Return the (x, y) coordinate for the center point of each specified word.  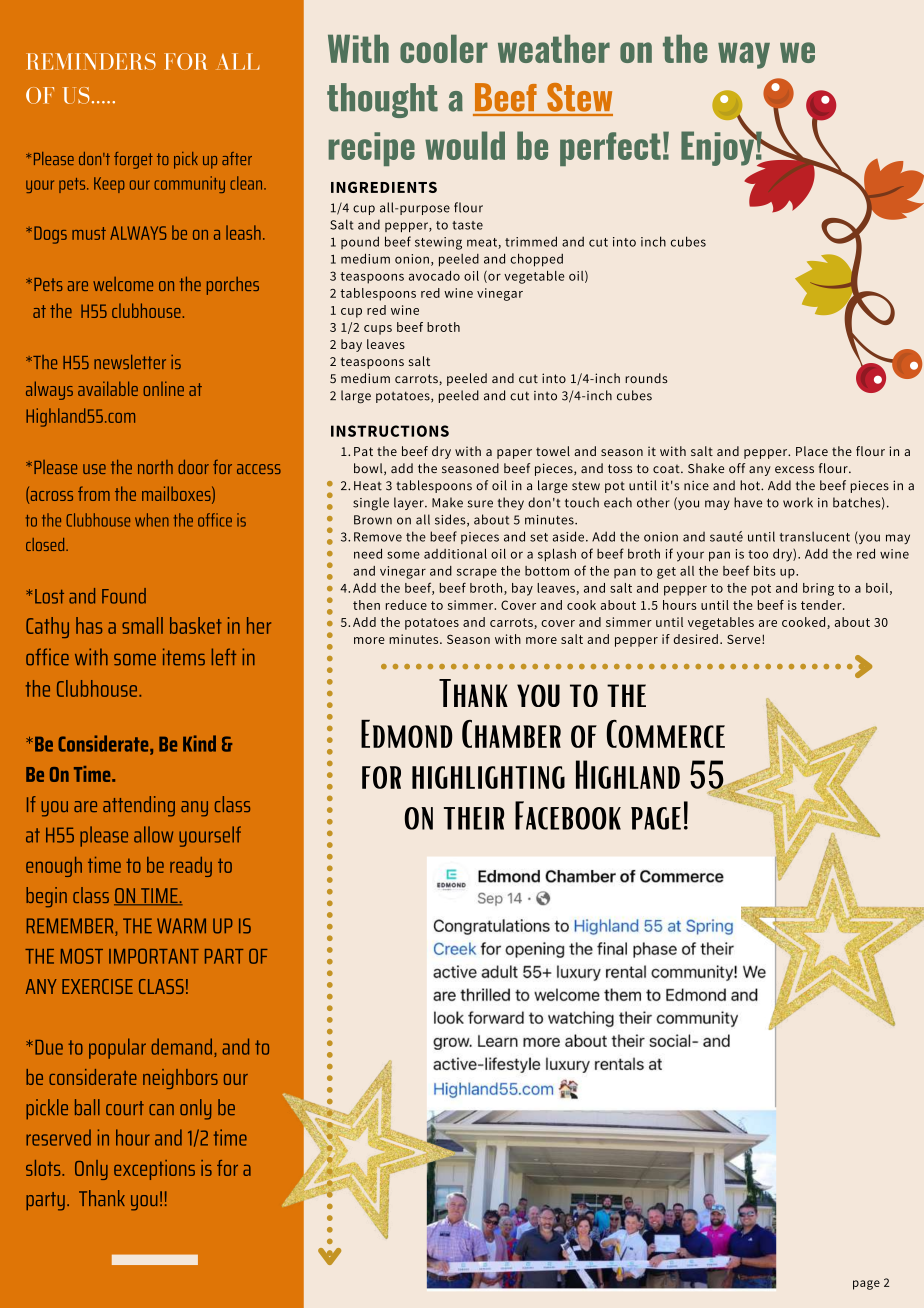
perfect (610, 149)
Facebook (568, 815)
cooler (444, 49)
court (125, 1108)
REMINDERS (91, 61)
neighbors (180, 1079)
